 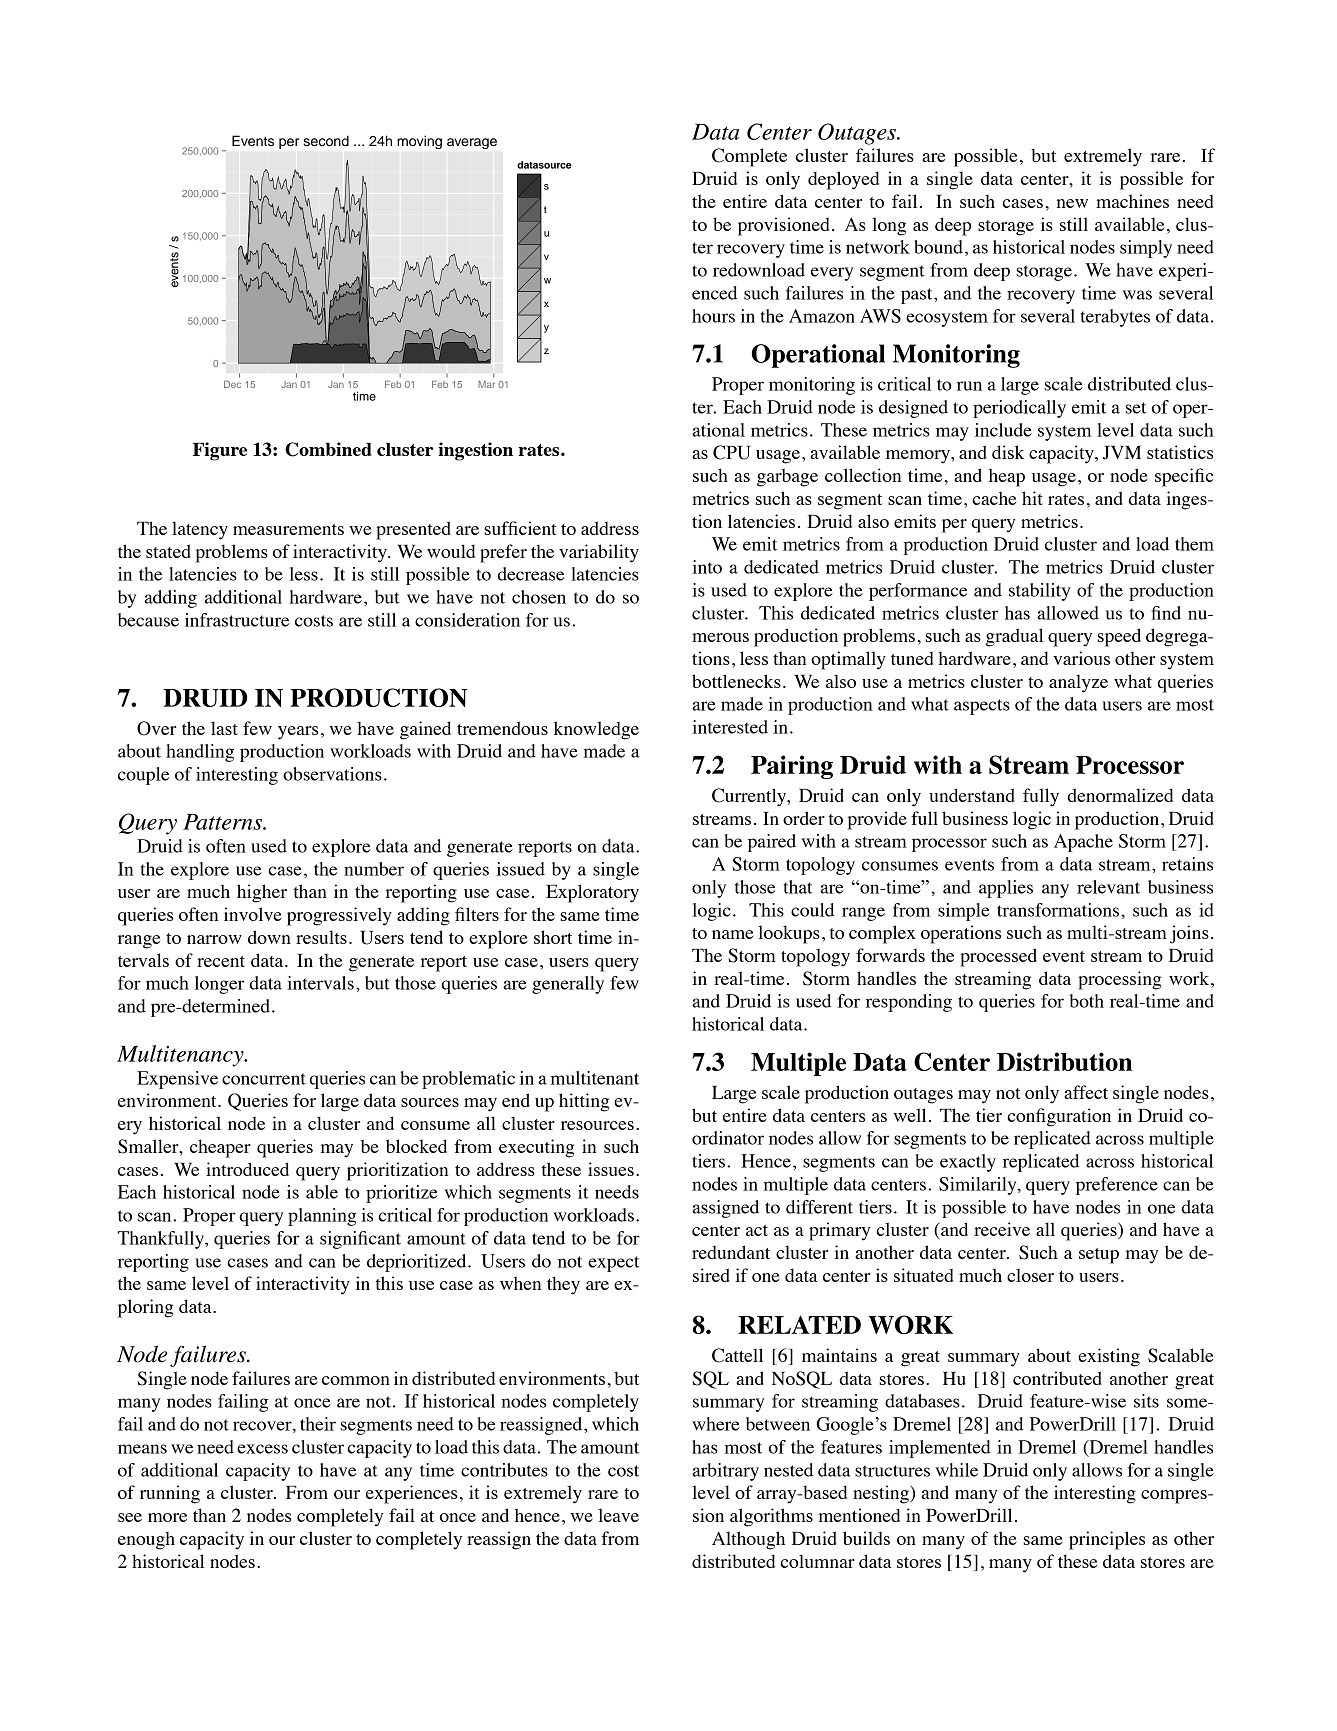 I want to click on introduced, so click(x=247, y=1169).
